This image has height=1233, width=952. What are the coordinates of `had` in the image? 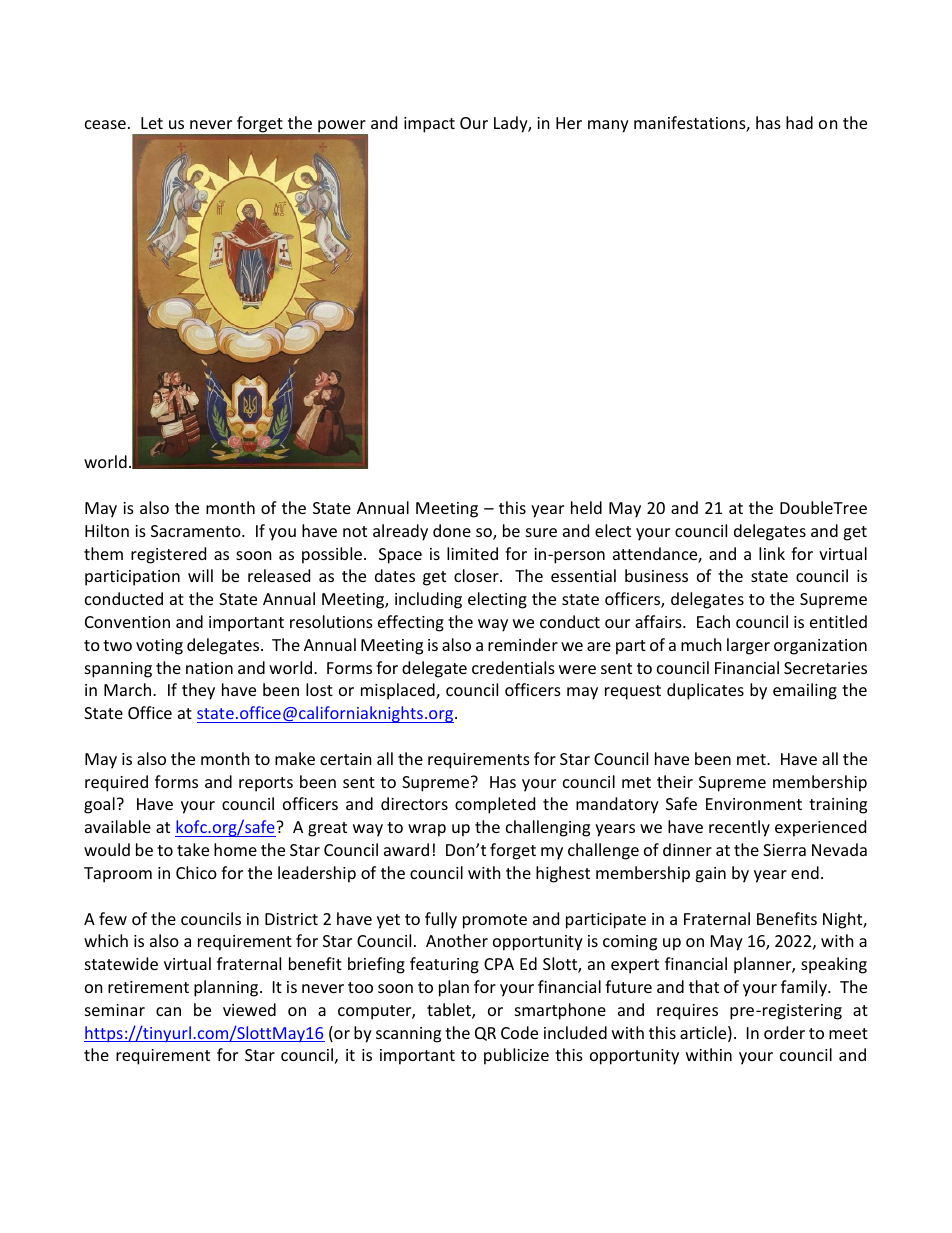 It's located at (799, 122).
